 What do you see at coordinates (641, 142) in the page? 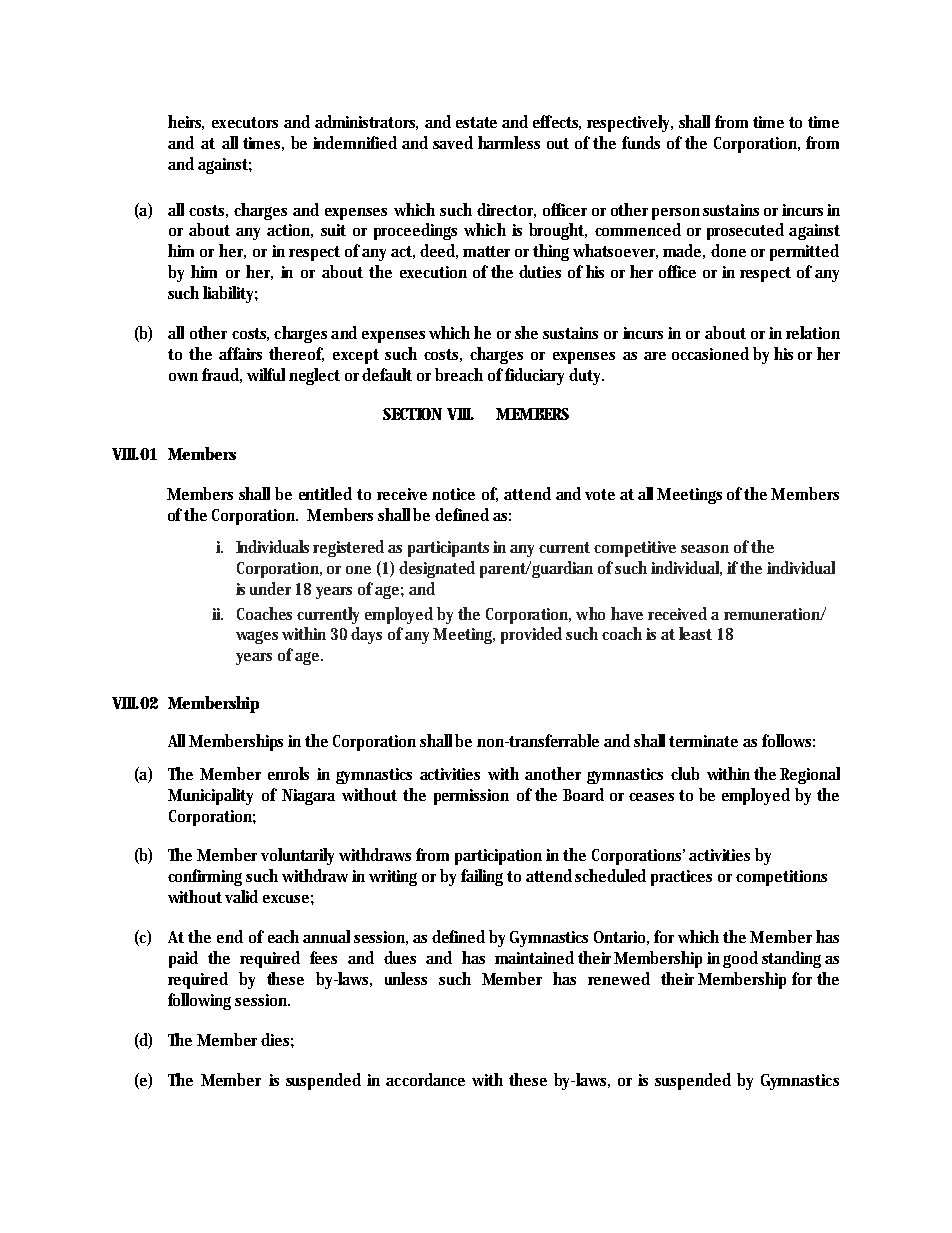
I see `funds` at bounding box center [641, 142].
